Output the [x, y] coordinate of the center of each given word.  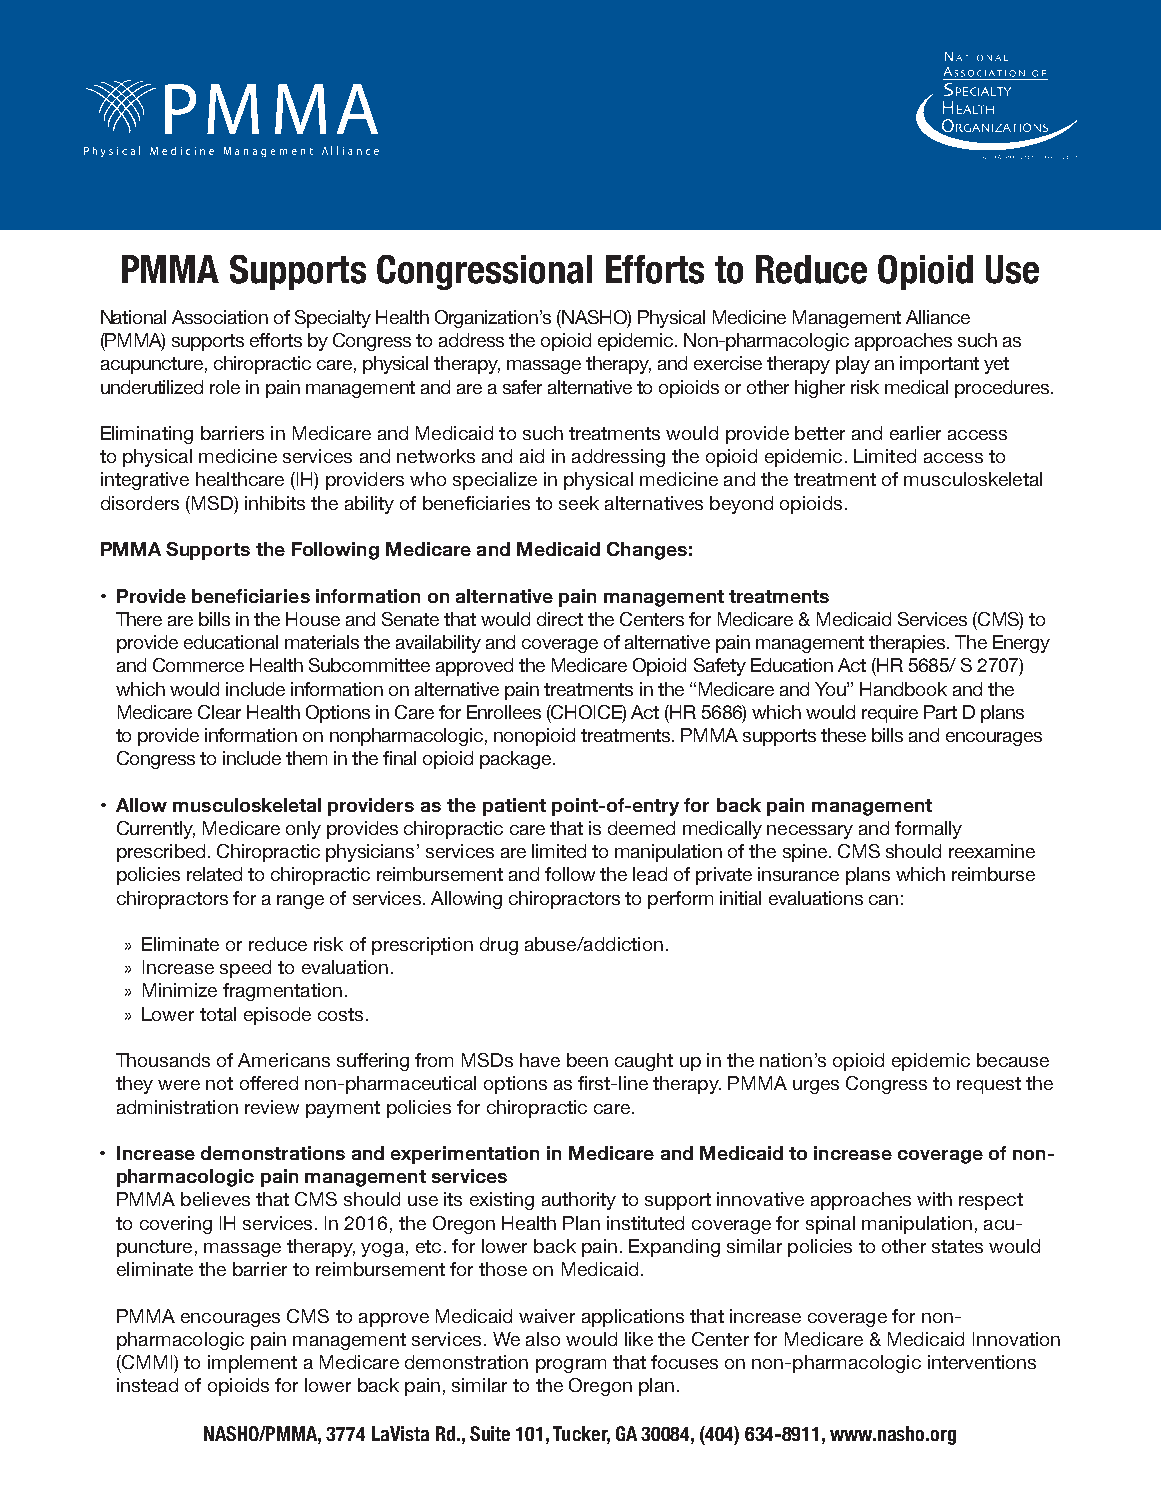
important [939, 365]
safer [522, 387]
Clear [219, 712]
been [587, 1060]
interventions [982, 1362]
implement [252, 1364]
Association [220, 317]
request [989, 1085]
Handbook [903, 689]
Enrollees [504, 712]
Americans [284, 1060]
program [571, 1366]
